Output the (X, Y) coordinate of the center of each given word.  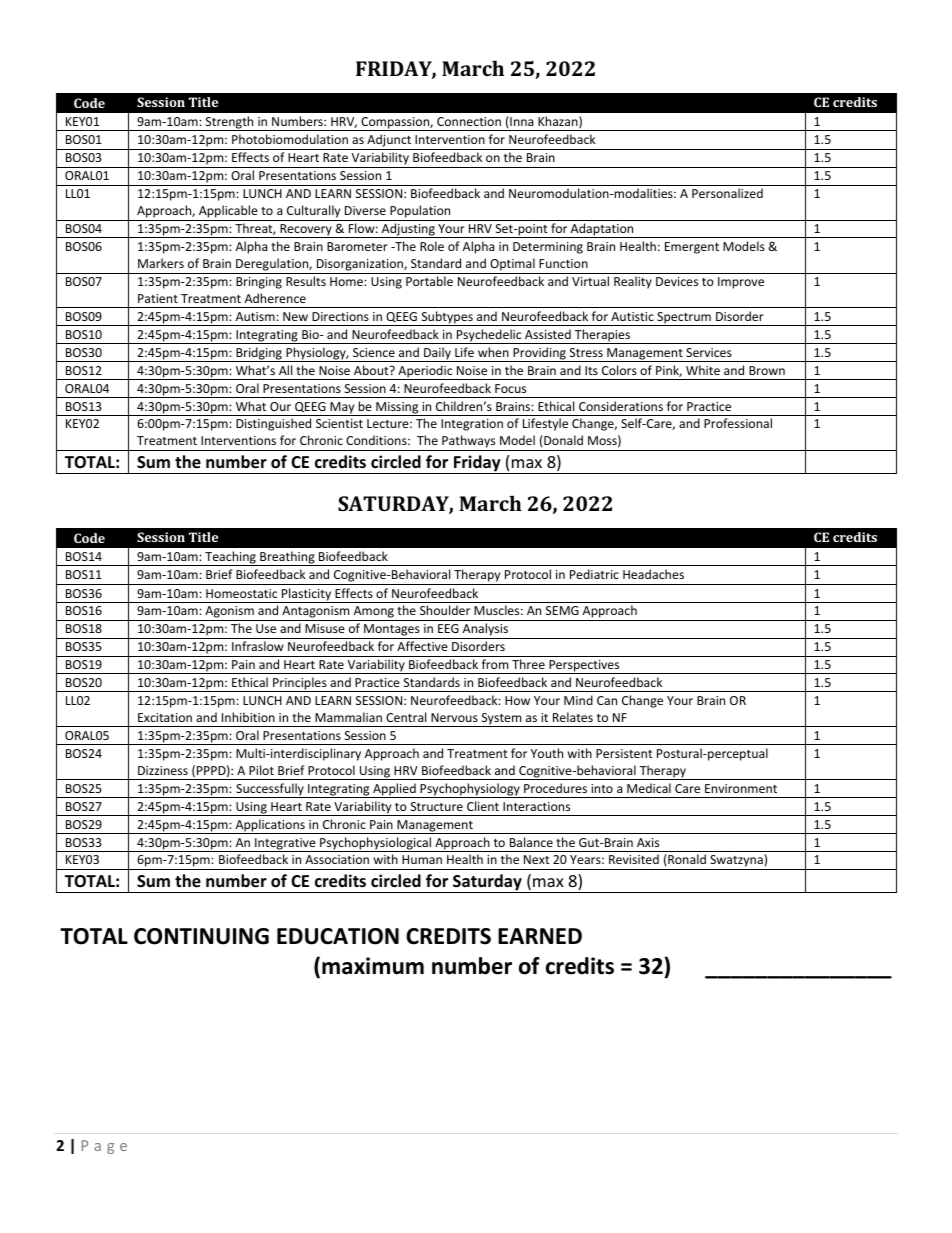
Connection (469, 121)
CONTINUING (201, 936)
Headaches (653, 574)
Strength (229, 123)
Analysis (485, 631)
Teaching (230, 558)
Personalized (727, 193)
